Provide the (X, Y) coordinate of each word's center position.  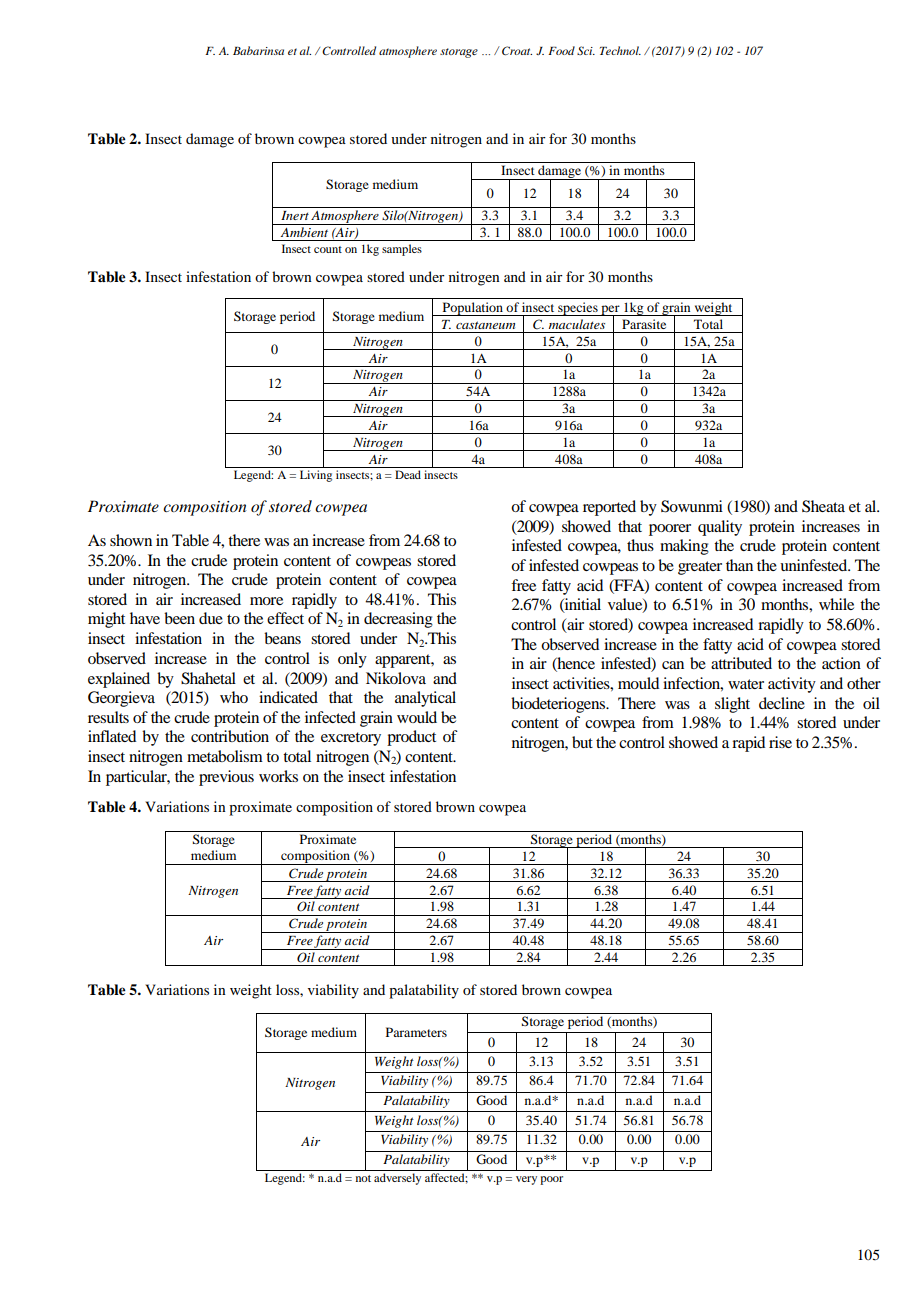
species (578, 309)
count (328, 249)
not (363, 1178)
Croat (517, 50)
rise (780, 742)
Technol (620, 50)
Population (472, 309)
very (526, 1180)
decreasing (398, 620)
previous (226, 778)
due (211, 618)
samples (402, 250)
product (411, 738)
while (836, 604)
